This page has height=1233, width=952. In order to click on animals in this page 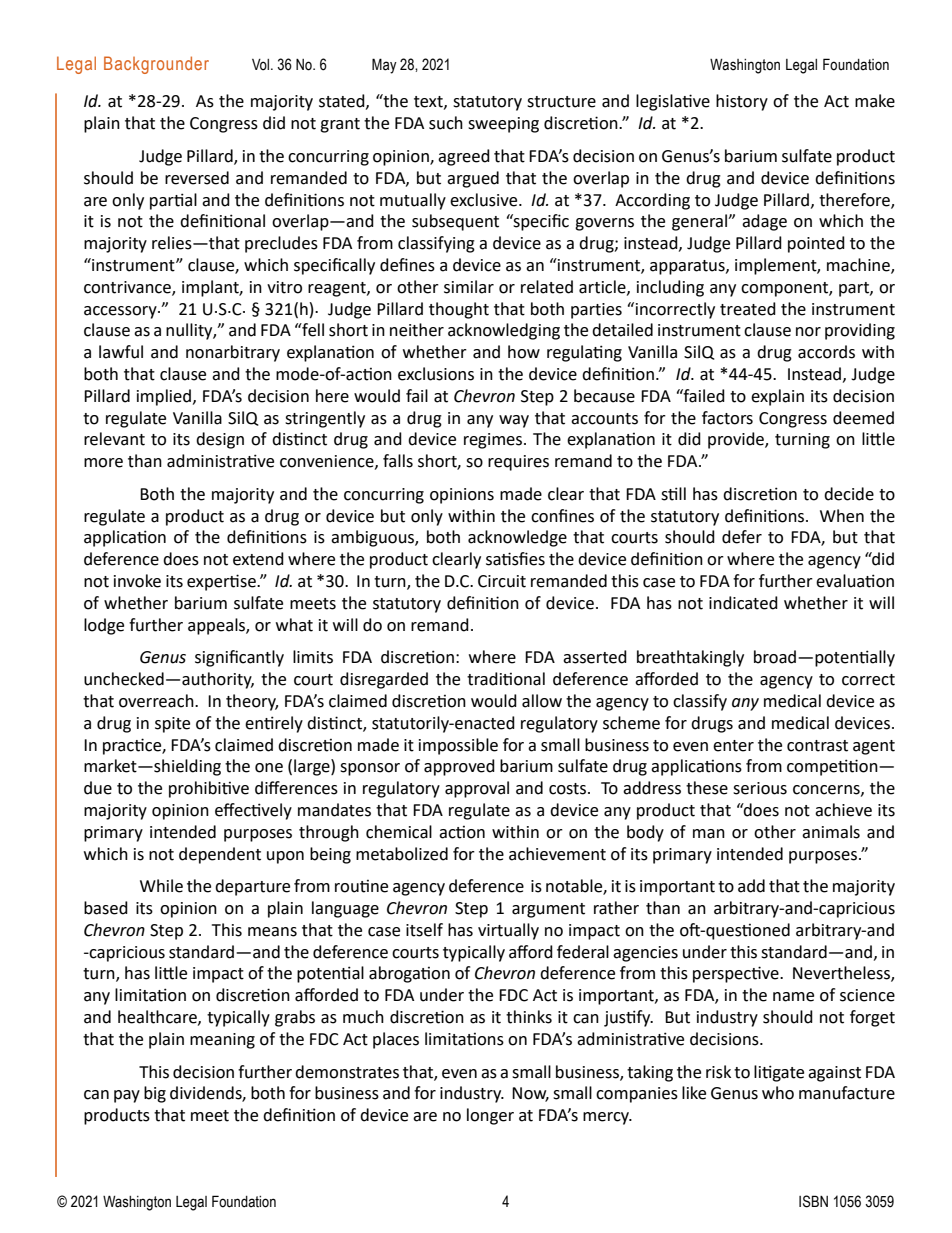, I will do `click(831, 832)`.
